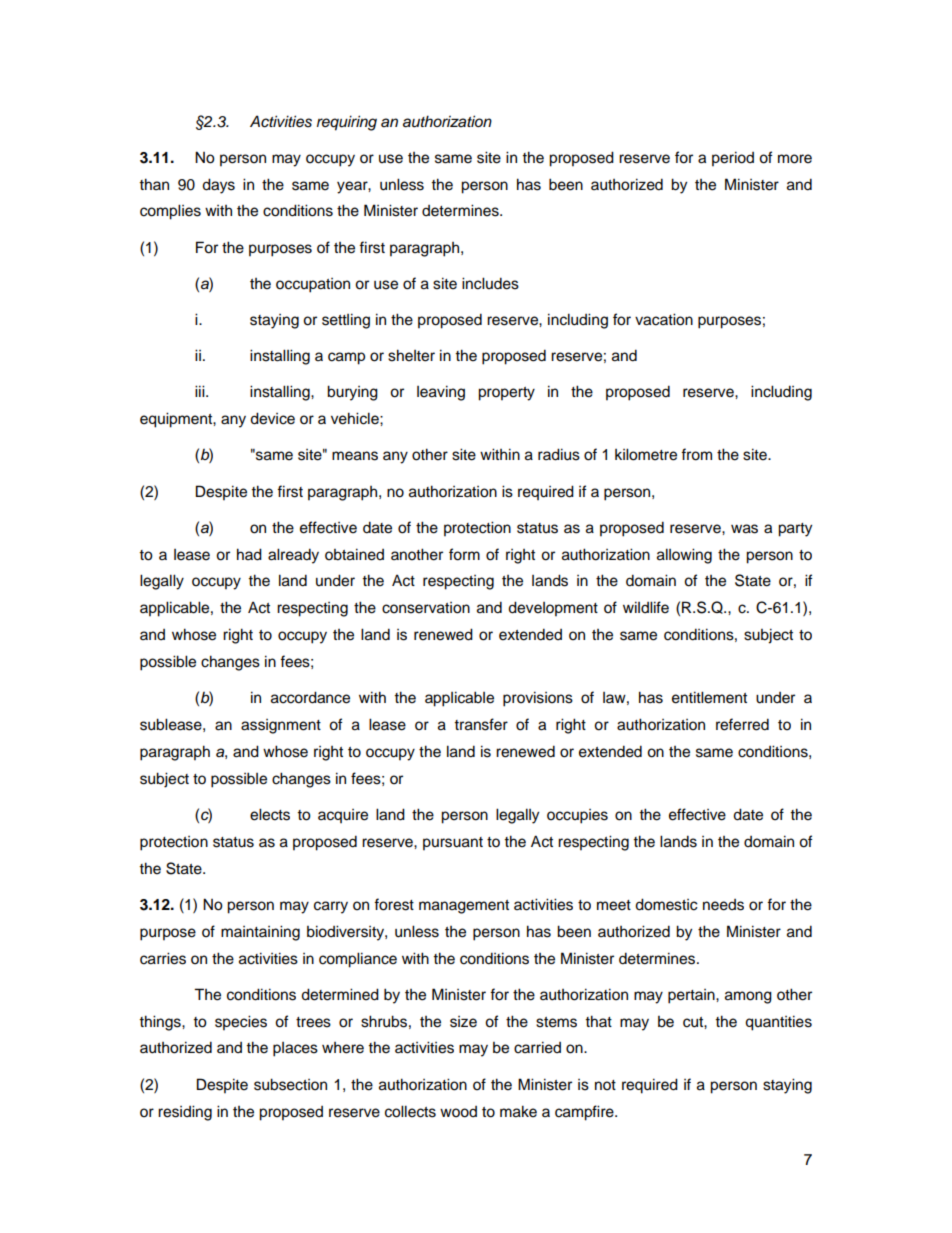  Describe the element at coordinates (742, 724) in the screenshot. I see `referred` at that location.
